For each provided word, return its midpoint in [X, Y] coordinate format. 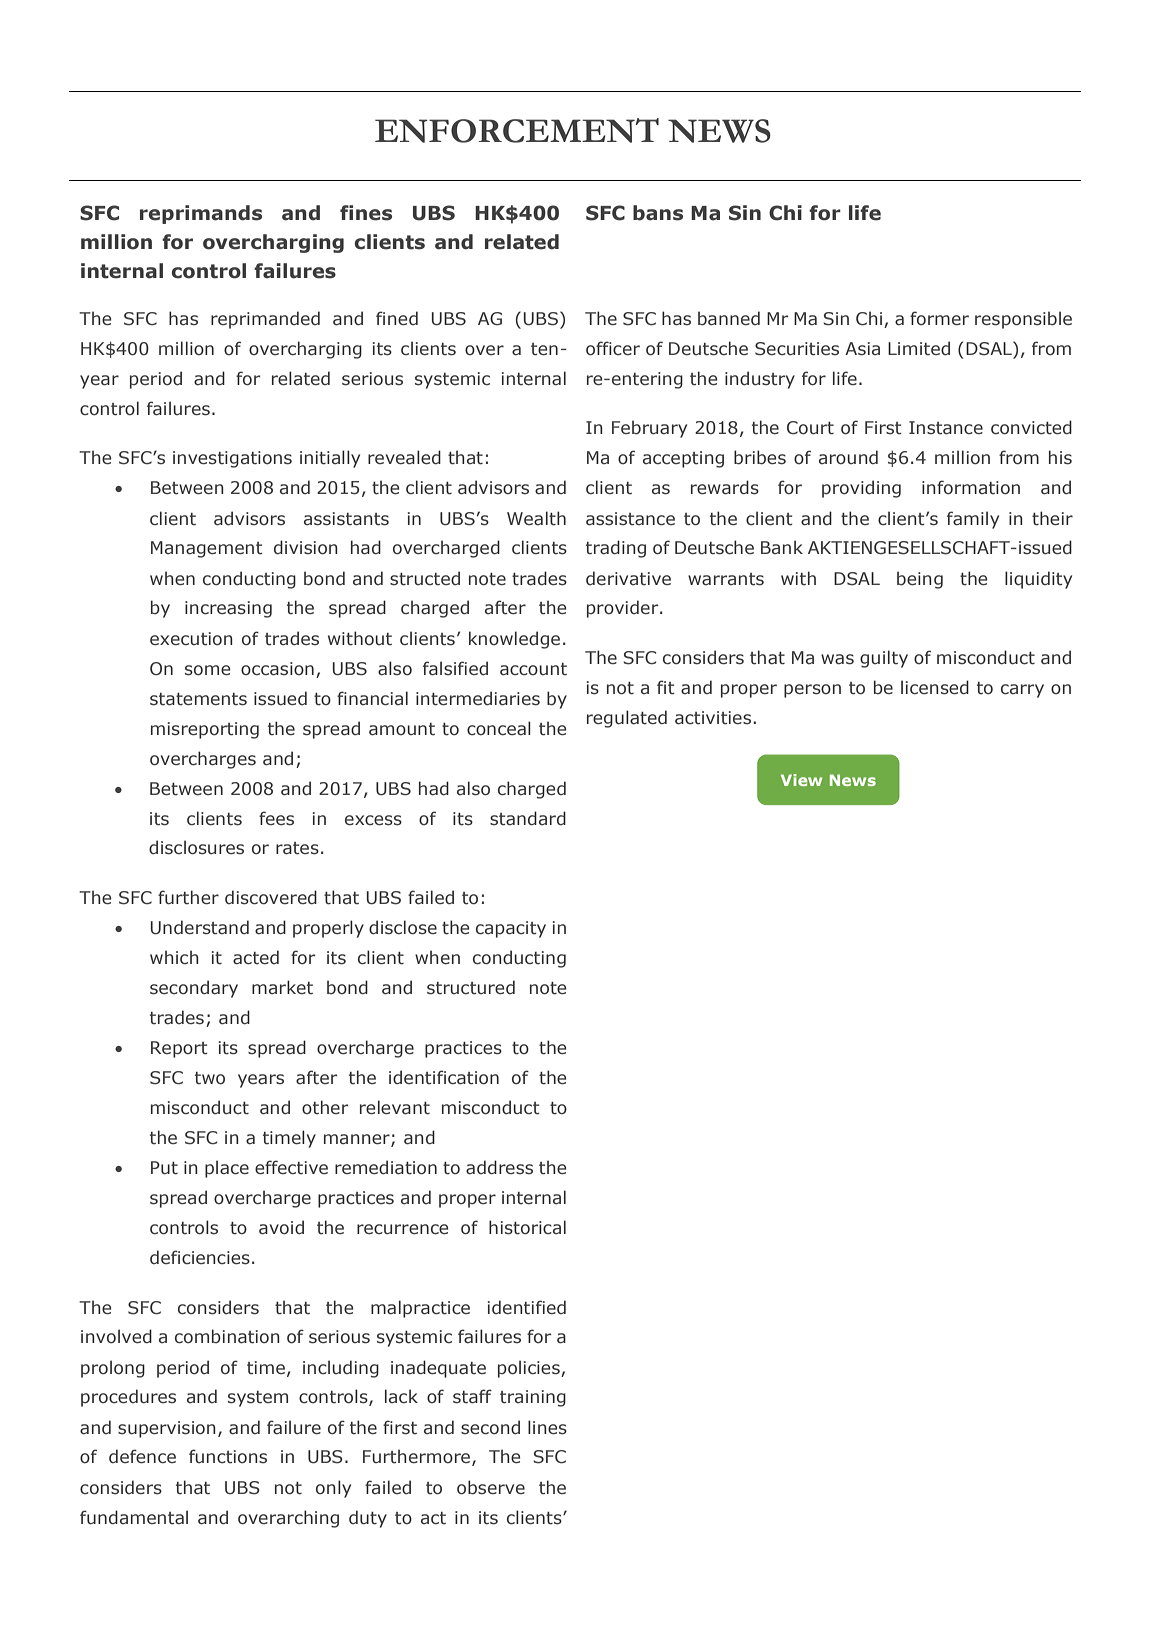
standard [528, 818]
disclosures [196, 847]
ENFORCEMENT [517, 130]
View [801, 780]
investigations [232, 459]
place [227, 1169]
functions [228, 1456]
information [971, 487]
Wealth [536, 518]
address [499, 1167]
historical [527, 1227]
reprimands [201, 214]
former [939, 318]
